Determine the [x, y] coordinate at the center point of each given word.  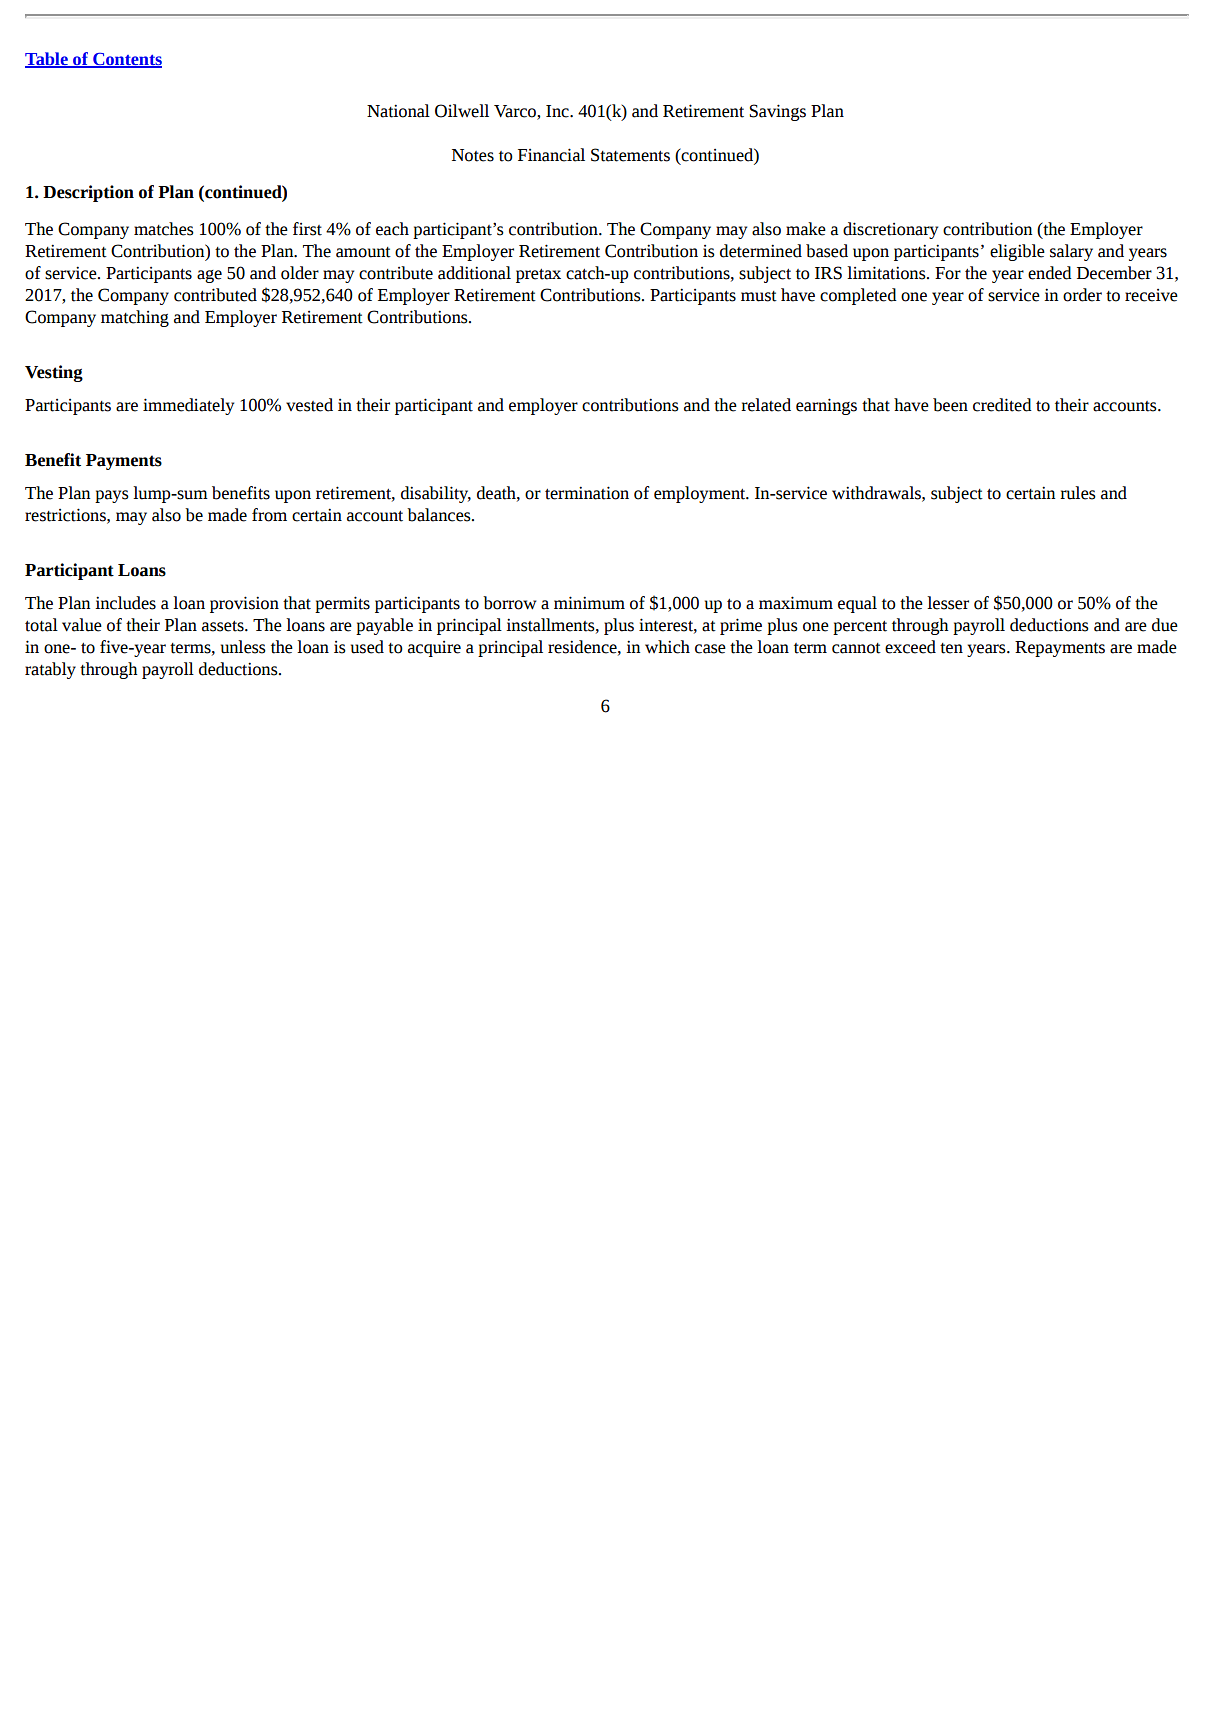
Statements [630, 155]
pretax [538, 276]
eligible [1017, 252]
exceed [910, 647]
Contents [126, 60]
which [667, 647]
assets [224, 626]
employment [701, 494]
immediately [188, 406]
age [209, 276]
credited [1002, 405]
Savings [777, 112]
